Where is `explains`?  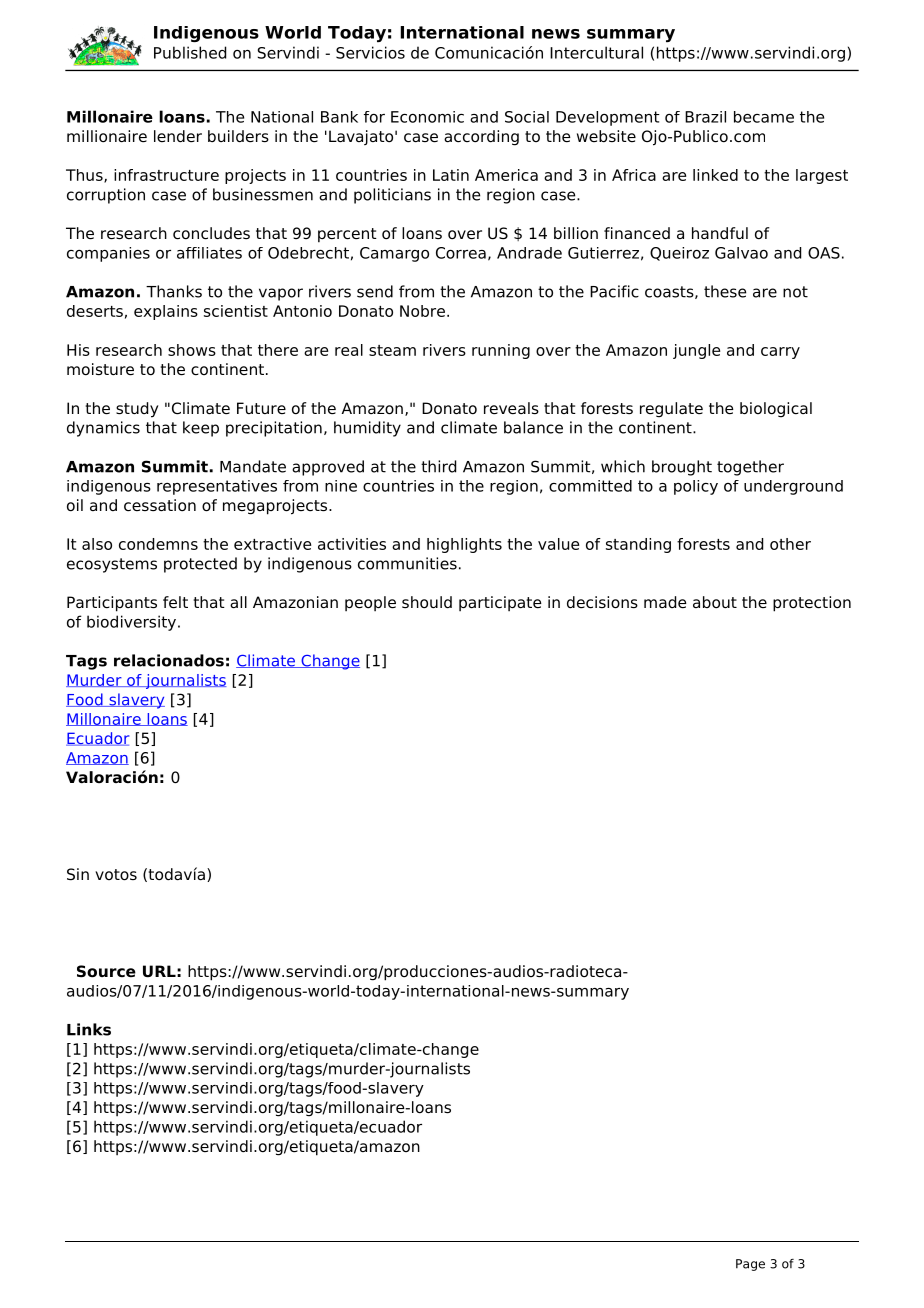 explains is located at coordinates (166, 312).
